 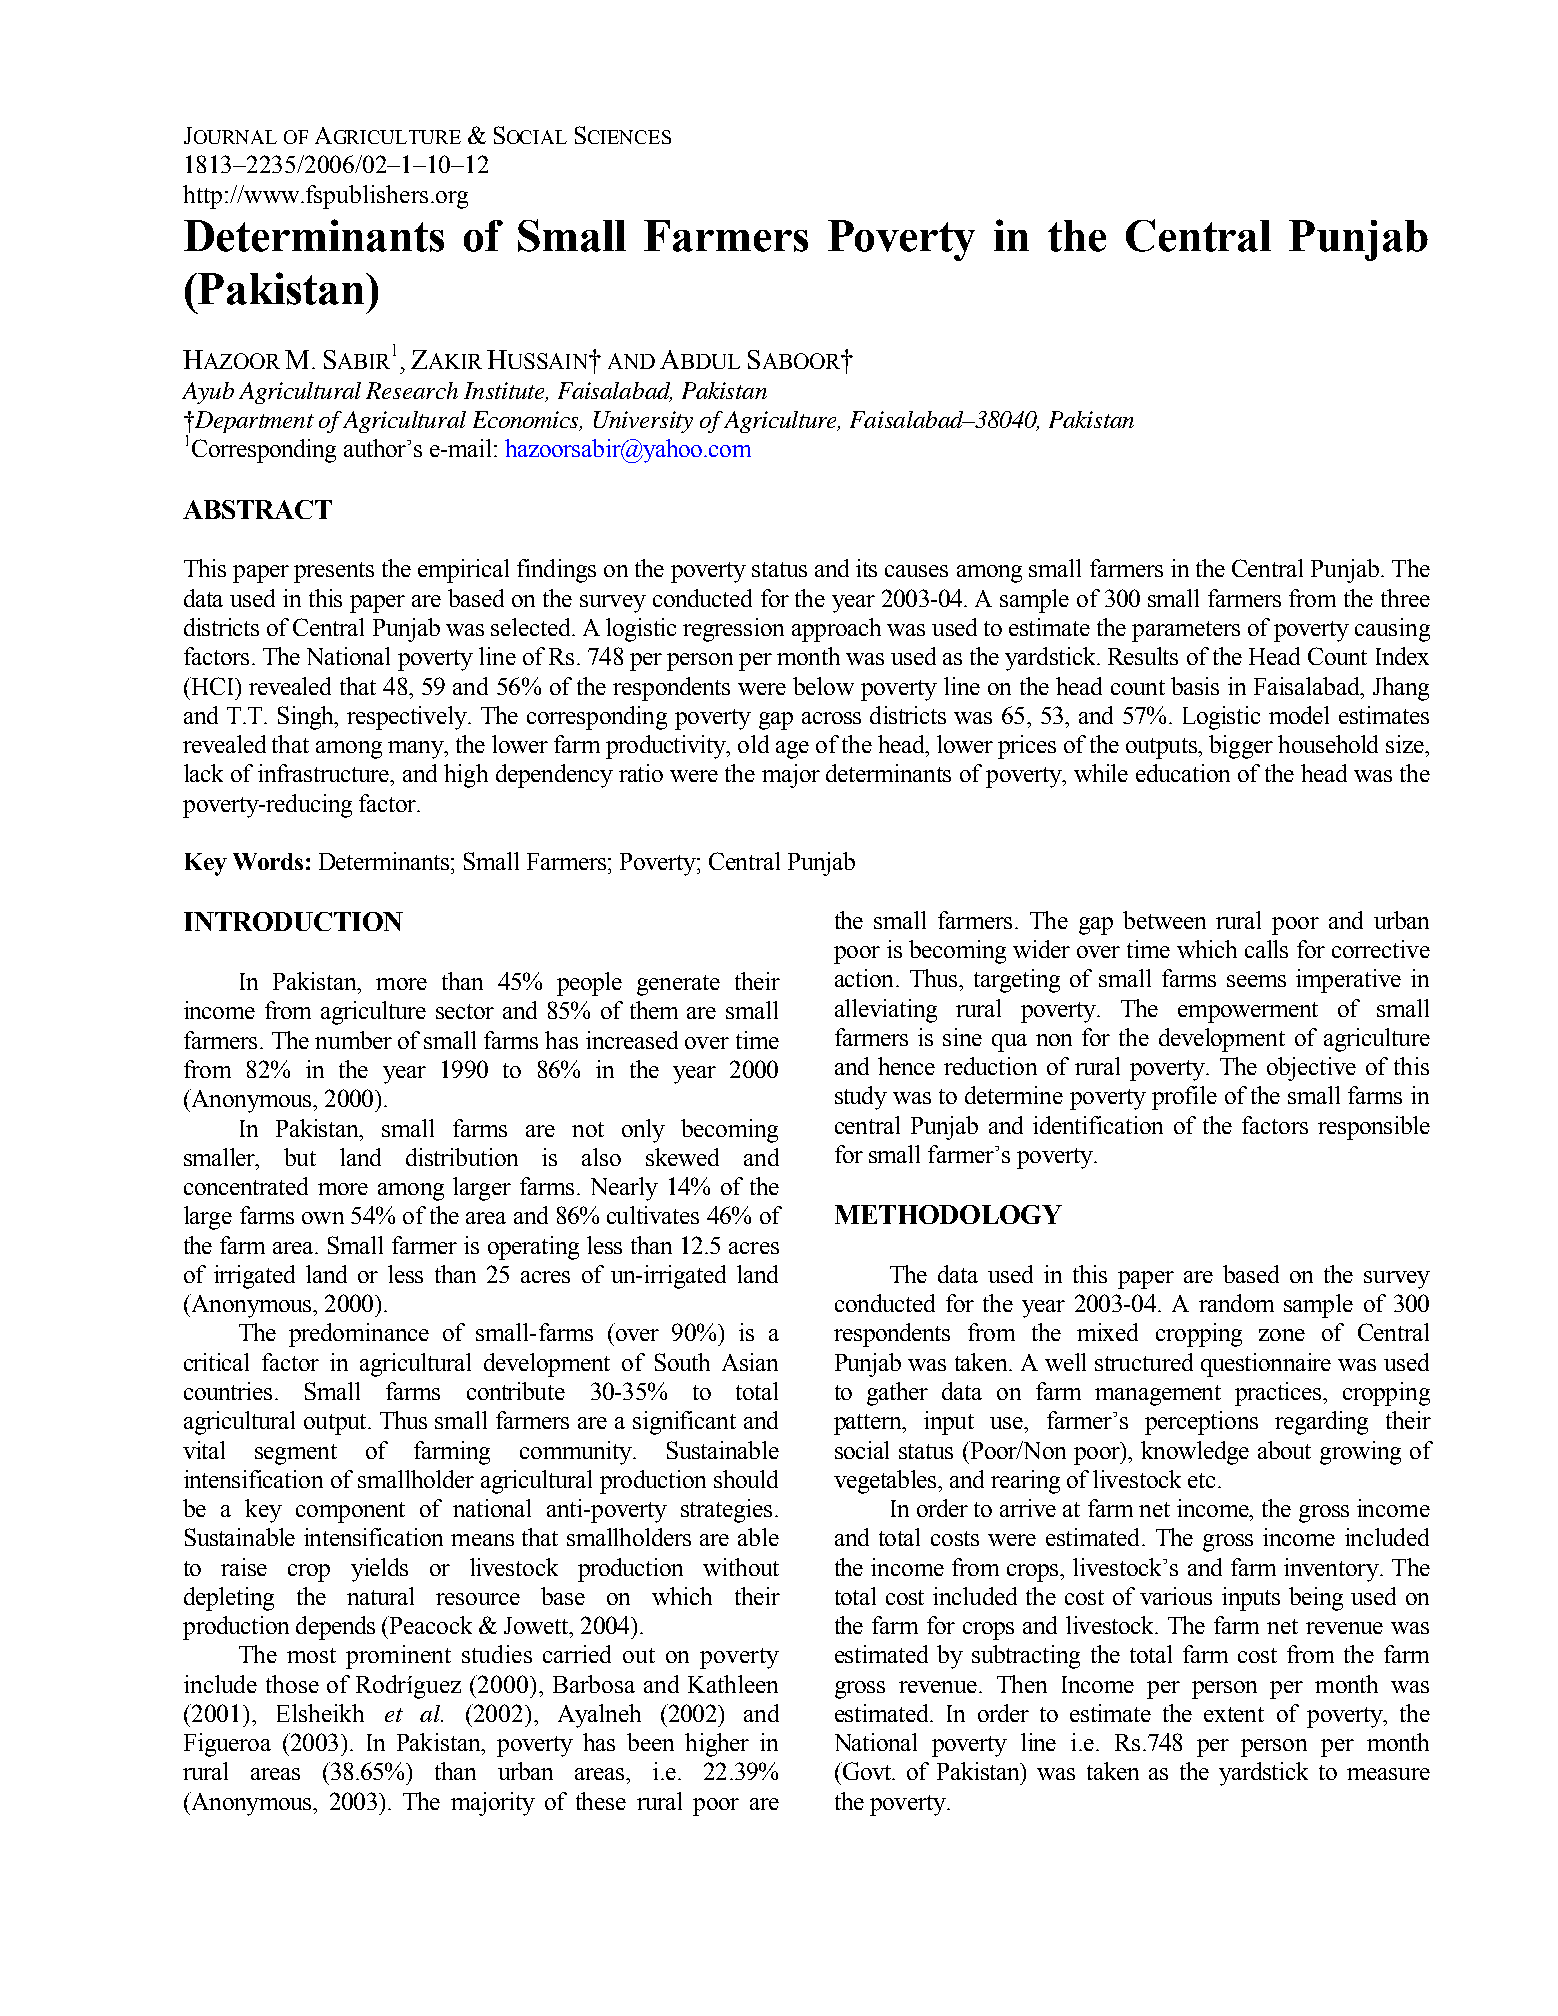 What do you see at coordinates (353, 1040) in the screenshot?
I see `number` at bounding box center [353, 1040].
